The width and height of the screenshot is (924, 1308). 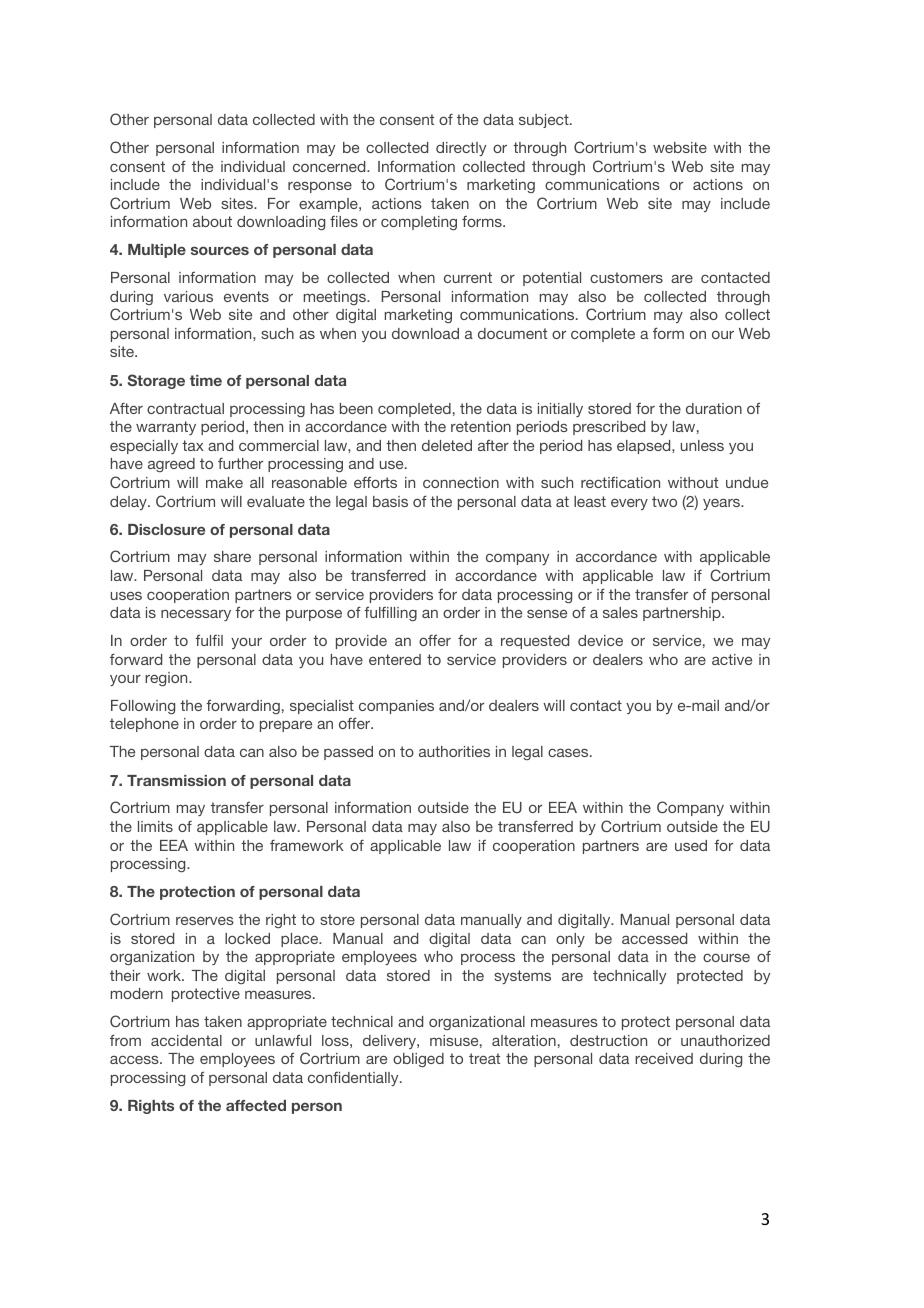 What do you see at coordinates (186, 1040) in the screenshot?
I see `accidental` at bounding box center [186, 1040].
